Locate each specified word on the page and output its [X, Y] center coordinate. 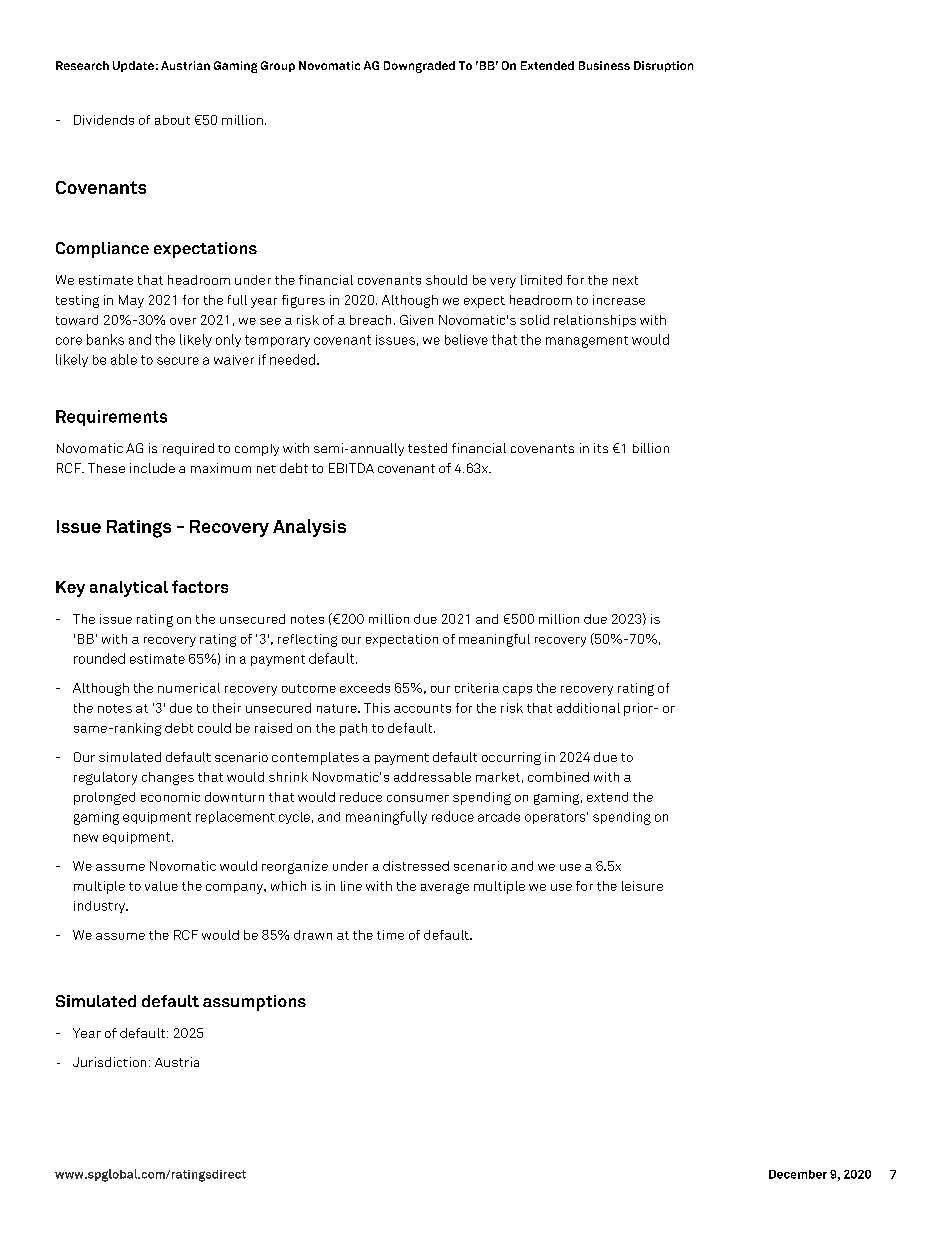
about [172, 120]
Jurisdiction [109, 1062]
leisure [642, 886]
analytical [129, 589]
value [161, 886]
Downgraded [419, 67]
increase [619, 300]
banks [105, 339]
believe [466, 339]
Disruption [663, 66]
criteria [477, 688]
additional [588, 708]
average [445, 888]
